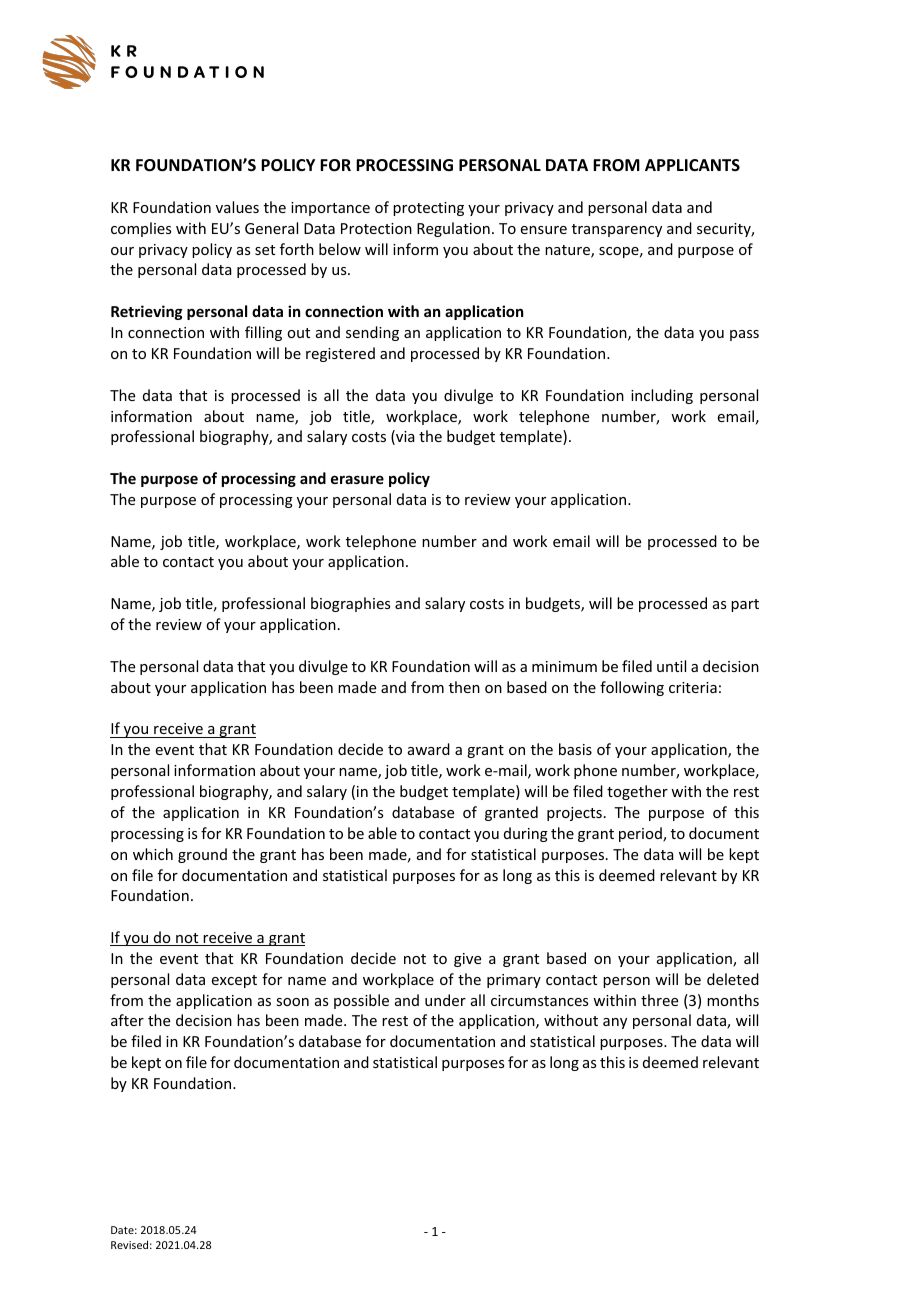  I want to click on biographies, so click(350, 604).
